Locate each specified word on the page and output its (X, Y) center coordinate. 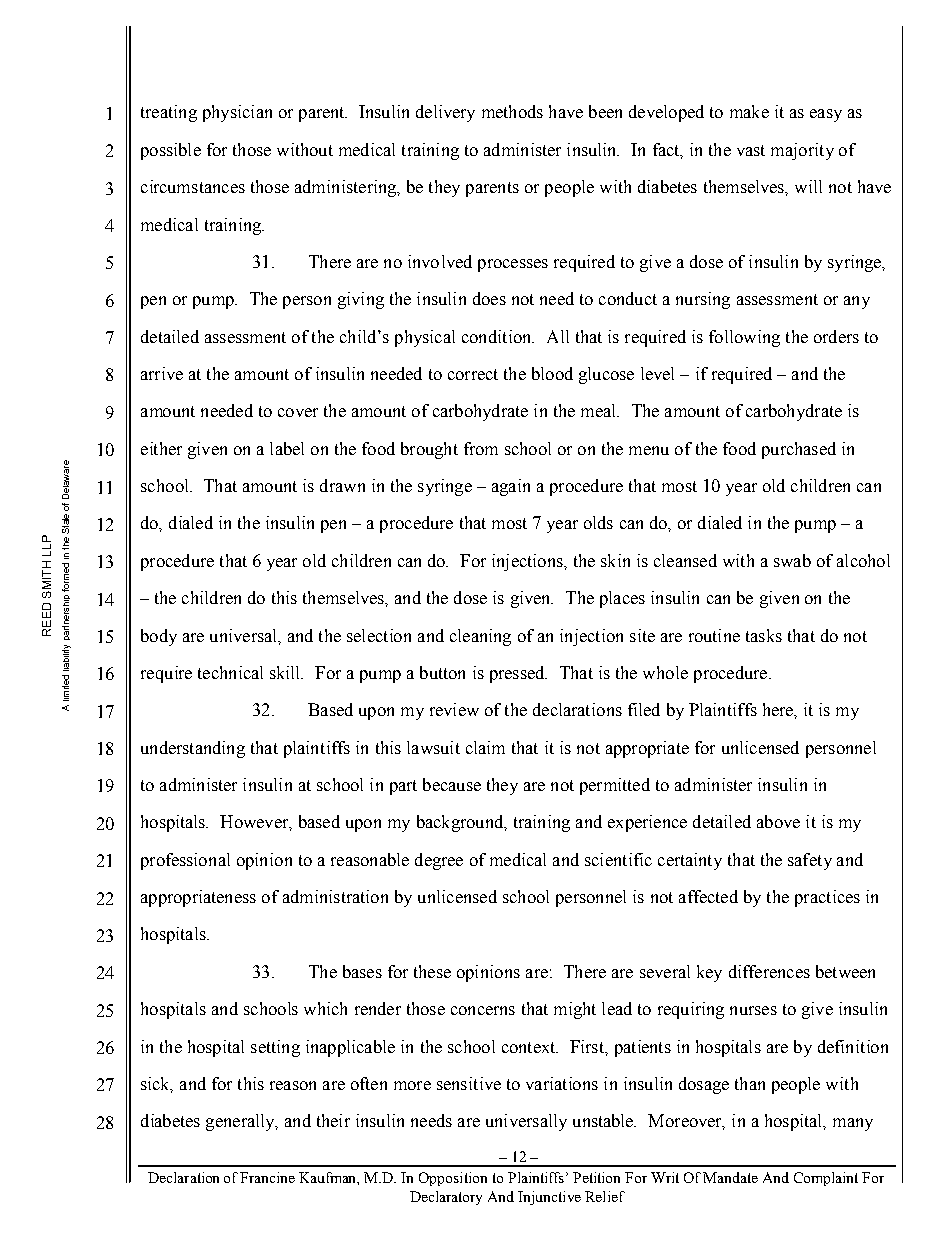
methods (512, 111)
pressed (518, 674)
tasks (764, 635)
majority (802, 151)
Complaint (826, 1179)
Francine (267, 1177)
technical (230, 672)
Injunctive (549, 1198)
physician (237, 113)
